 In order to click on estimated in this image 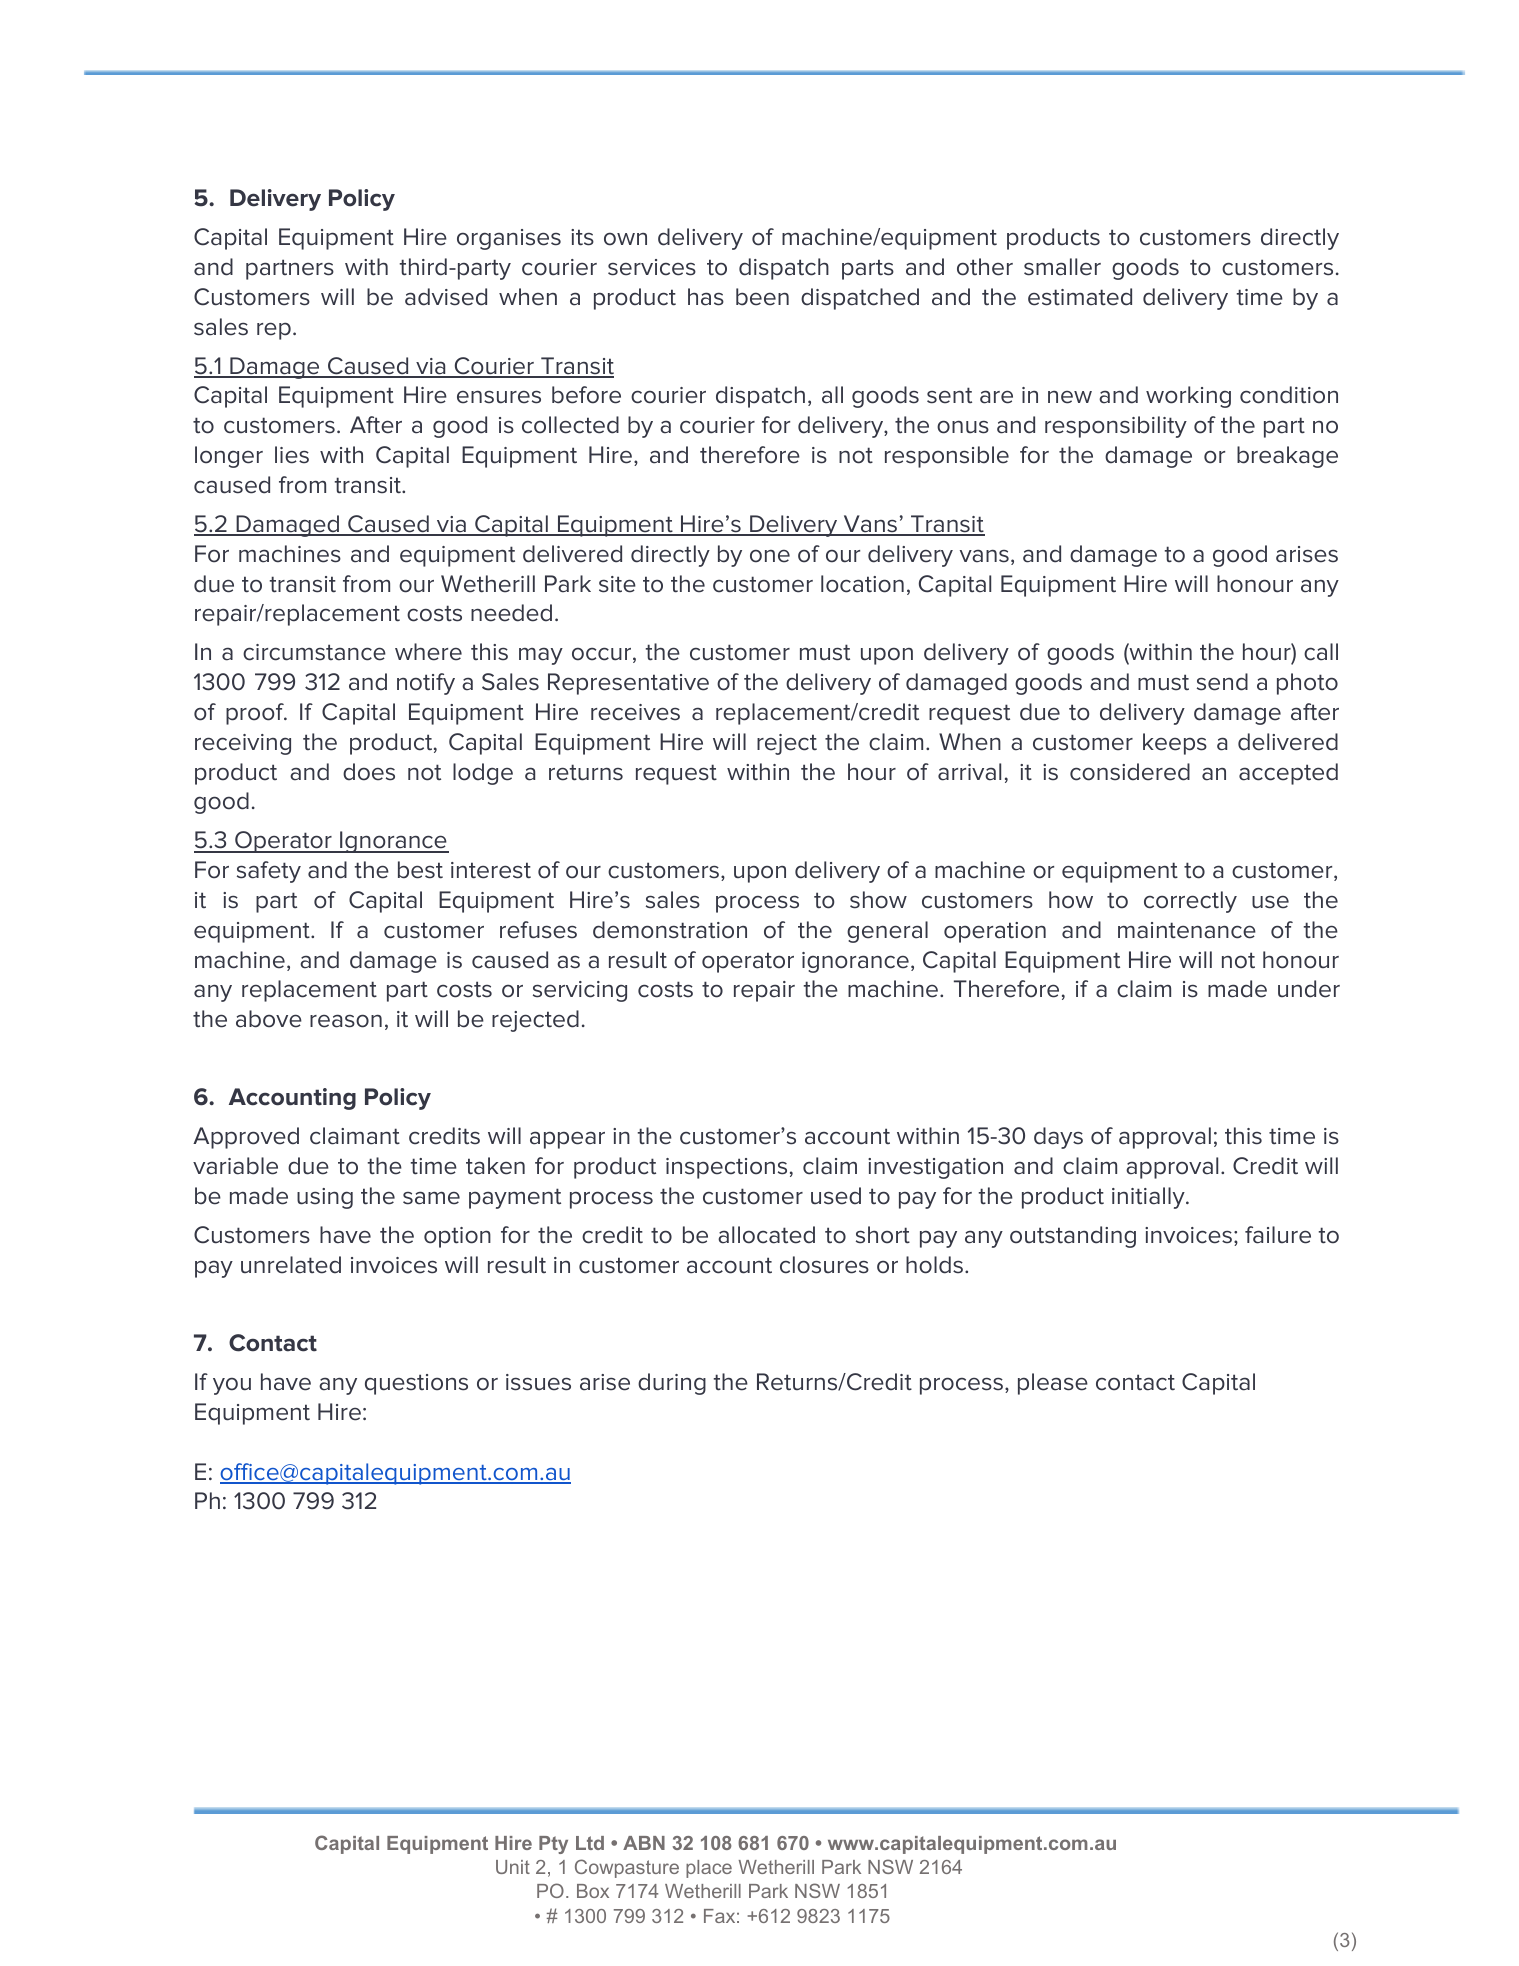, I will do `click(1080, 297)`.
